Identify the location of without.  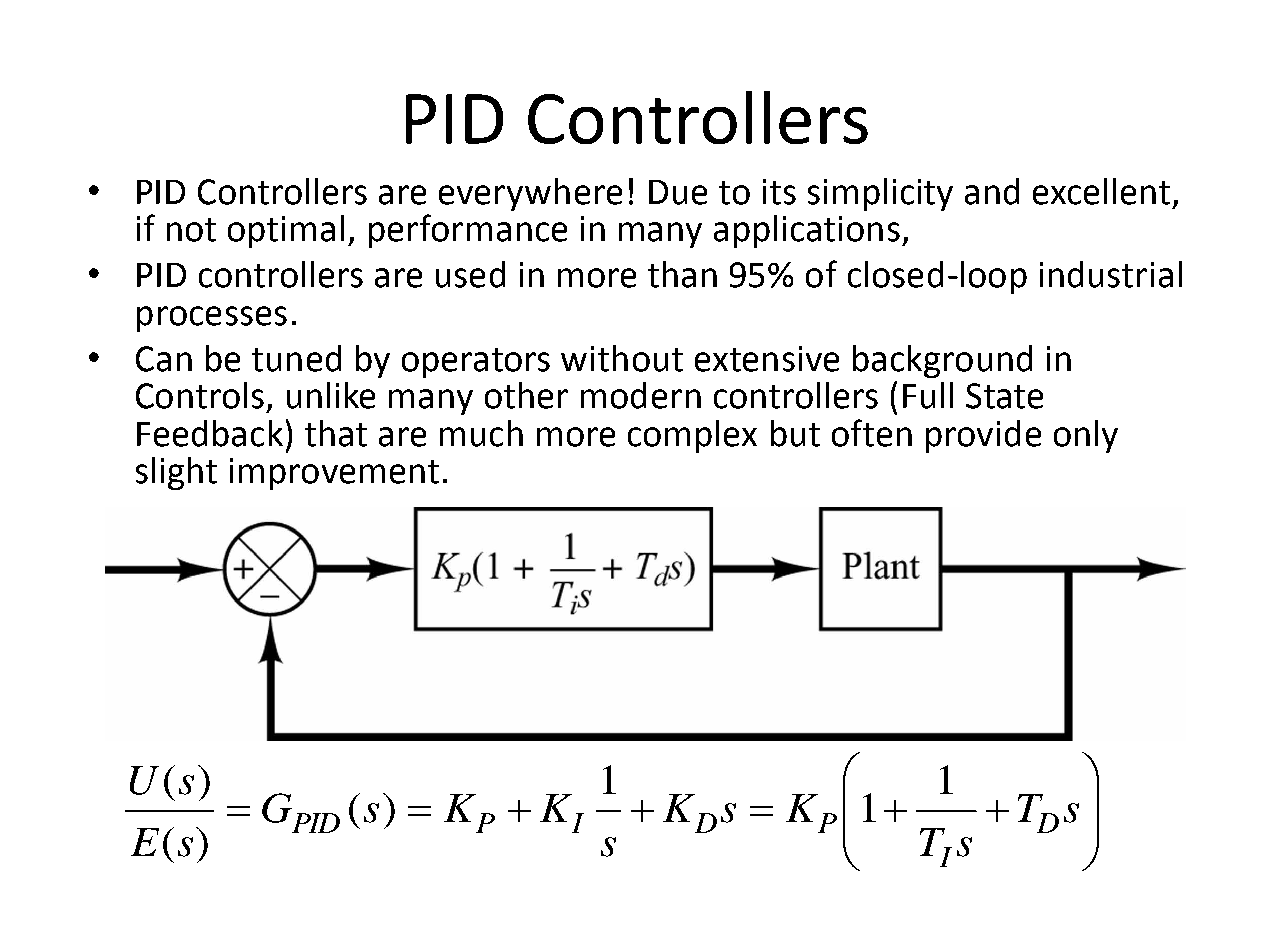
(622, 358).
